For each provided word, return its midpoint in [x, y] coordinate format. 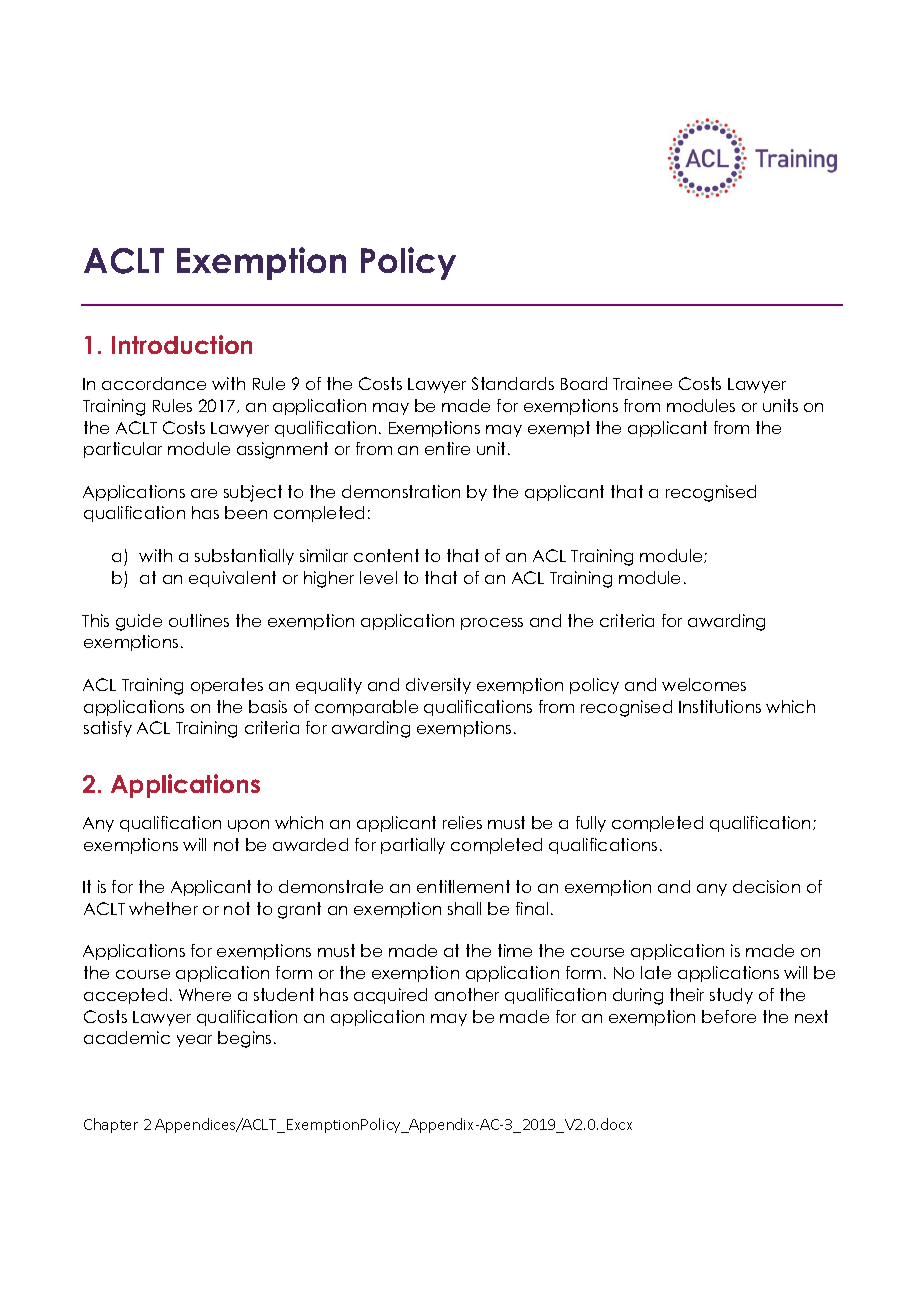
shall [464, 908]
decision [766, 886]
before [729, 1016]
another [467, 994]
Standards [513, 383]
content [386, 555]
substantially [244, 557]
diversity [438, 686]
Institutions [720, 706]
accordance [154, 383]
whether [163, 908]
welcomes [704, 684]
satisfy [108, 729]
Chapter [111, 1125]
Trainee [642, 383]
